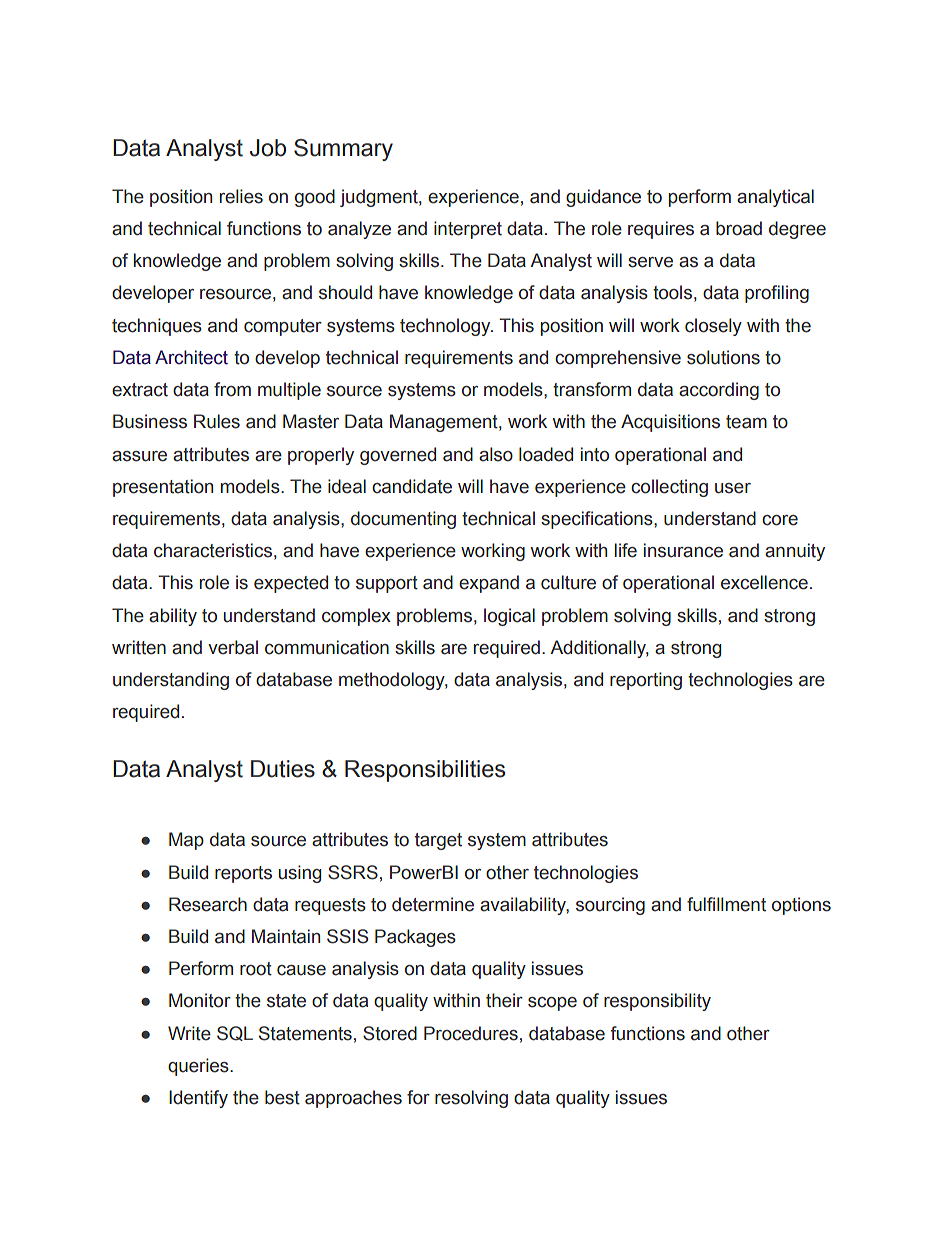  What do you see at coordinates (468, 230) in the image?
I see `interpret` at bounding box center [468, 230].
